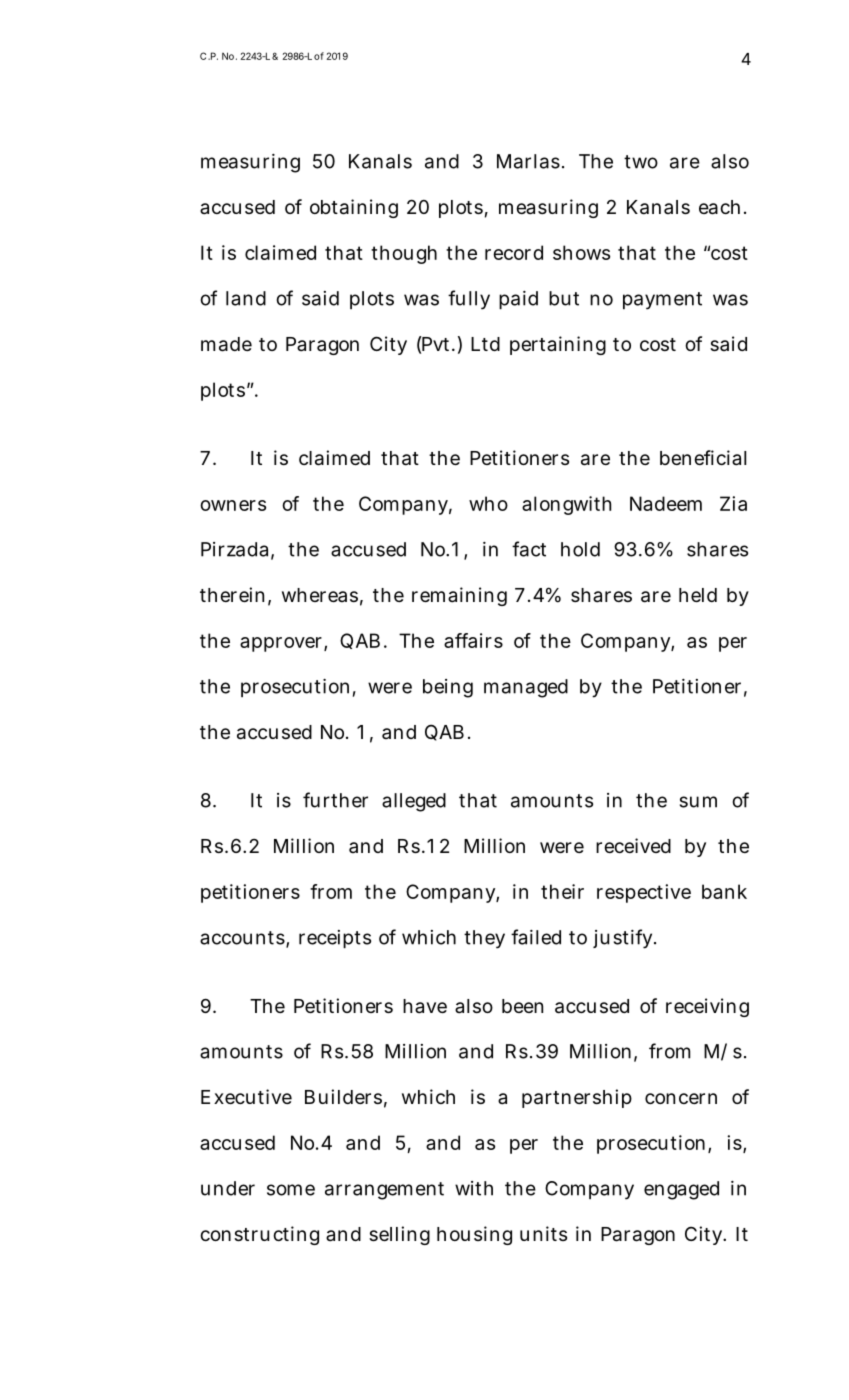 The height and width of the document is (1400, 849). Describe the element at coordinates (473, 640) in the document. I see `affairs` at that location.
